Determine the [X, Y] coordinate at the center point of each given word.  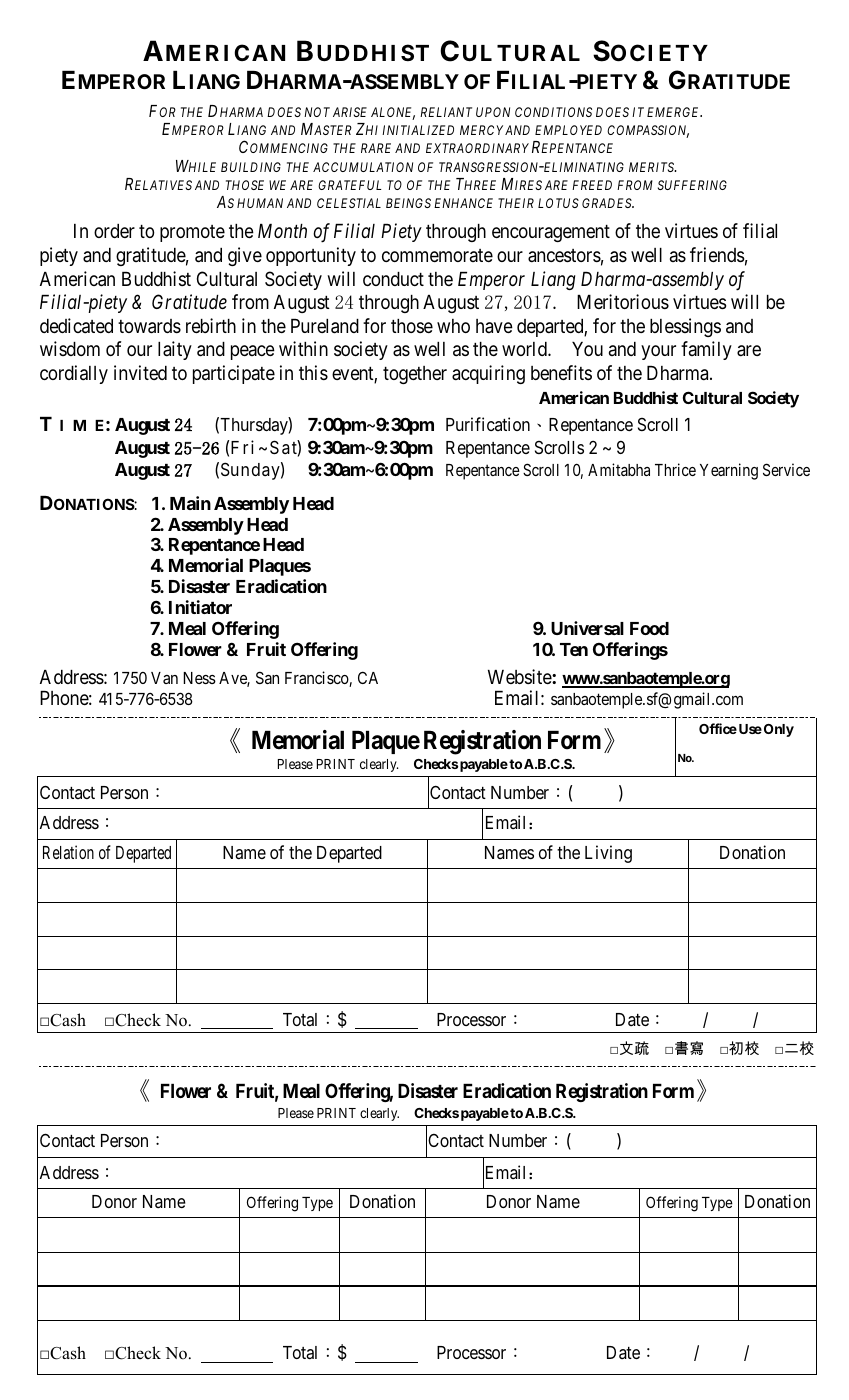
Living [608, 854]
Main [190, 503]
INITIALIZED [418, 130]
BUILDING [251, 167]
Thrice [675, 469]
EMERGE [674, 112]
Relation [68, 852]
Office [718, 728]
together [415, 375]
